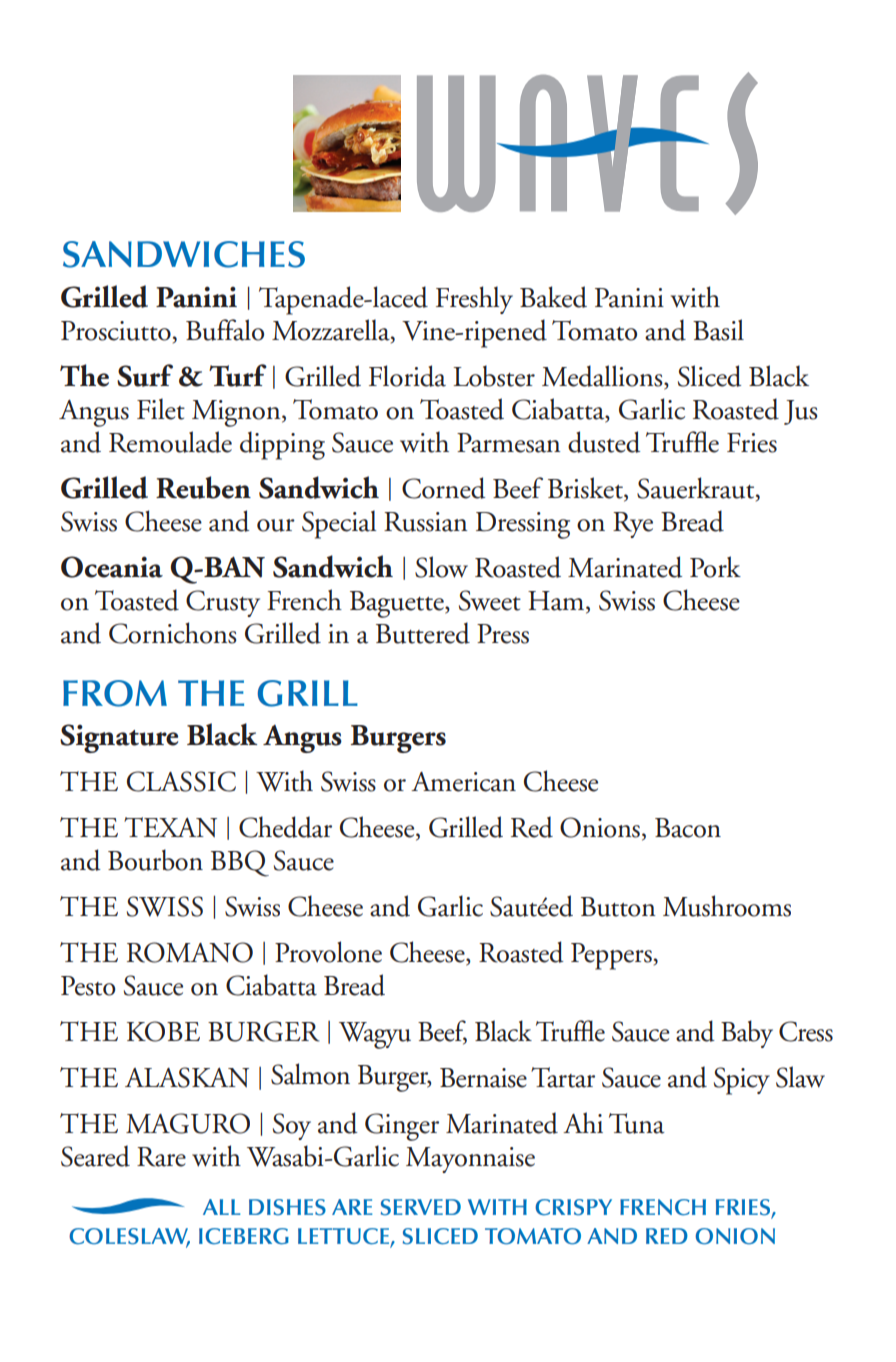  Describe the element at coordinates (328, 952) in the image. I see `Provolone` at that location.
